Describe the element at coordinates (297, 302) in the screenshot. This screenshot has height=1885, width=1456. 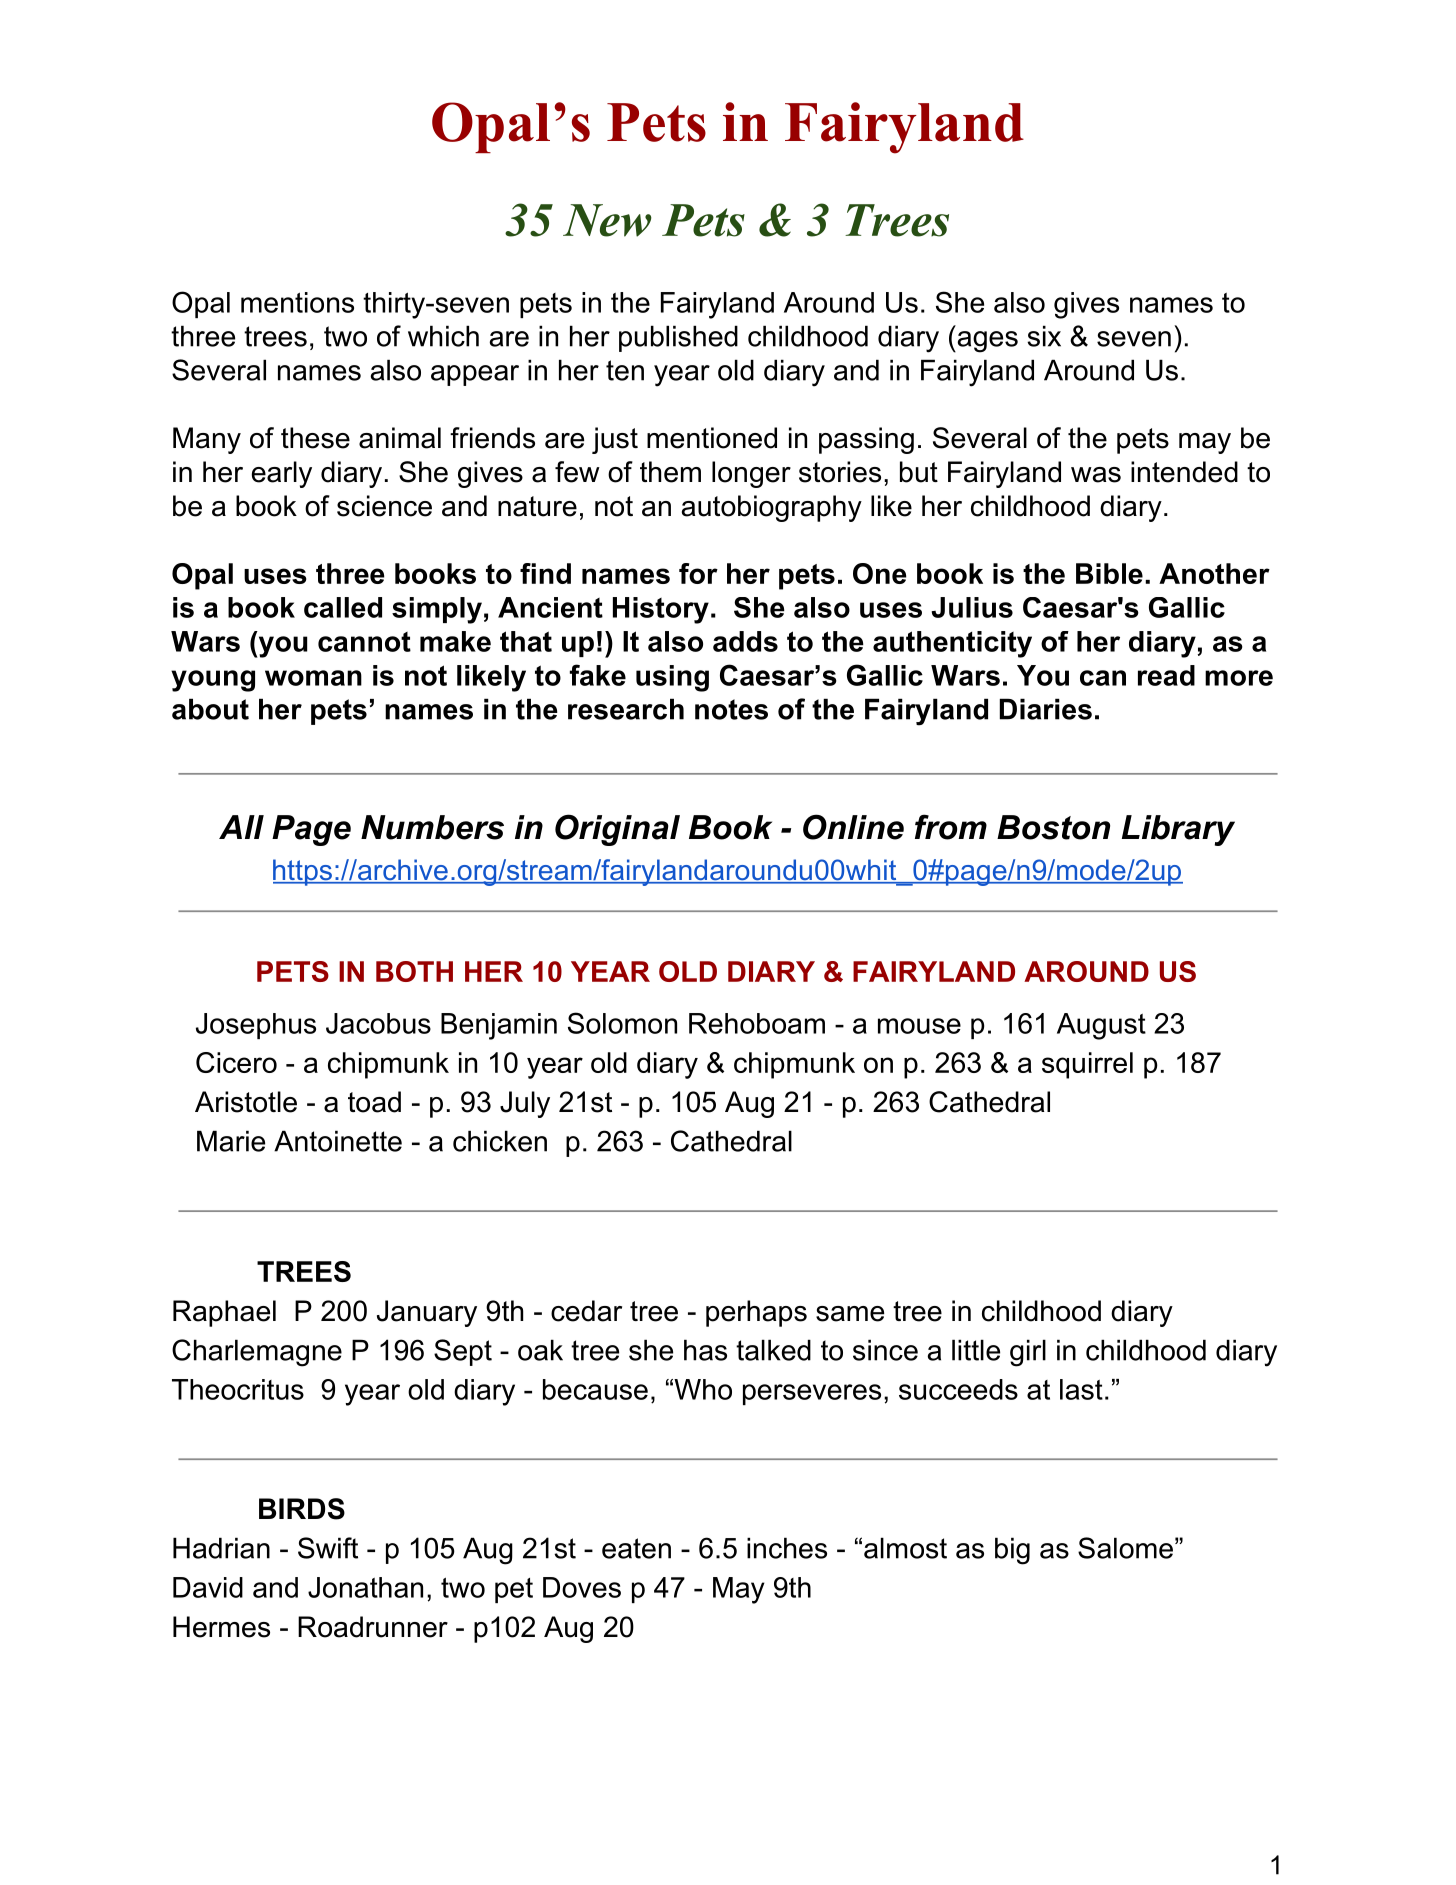
I see `mentions` at that location.
